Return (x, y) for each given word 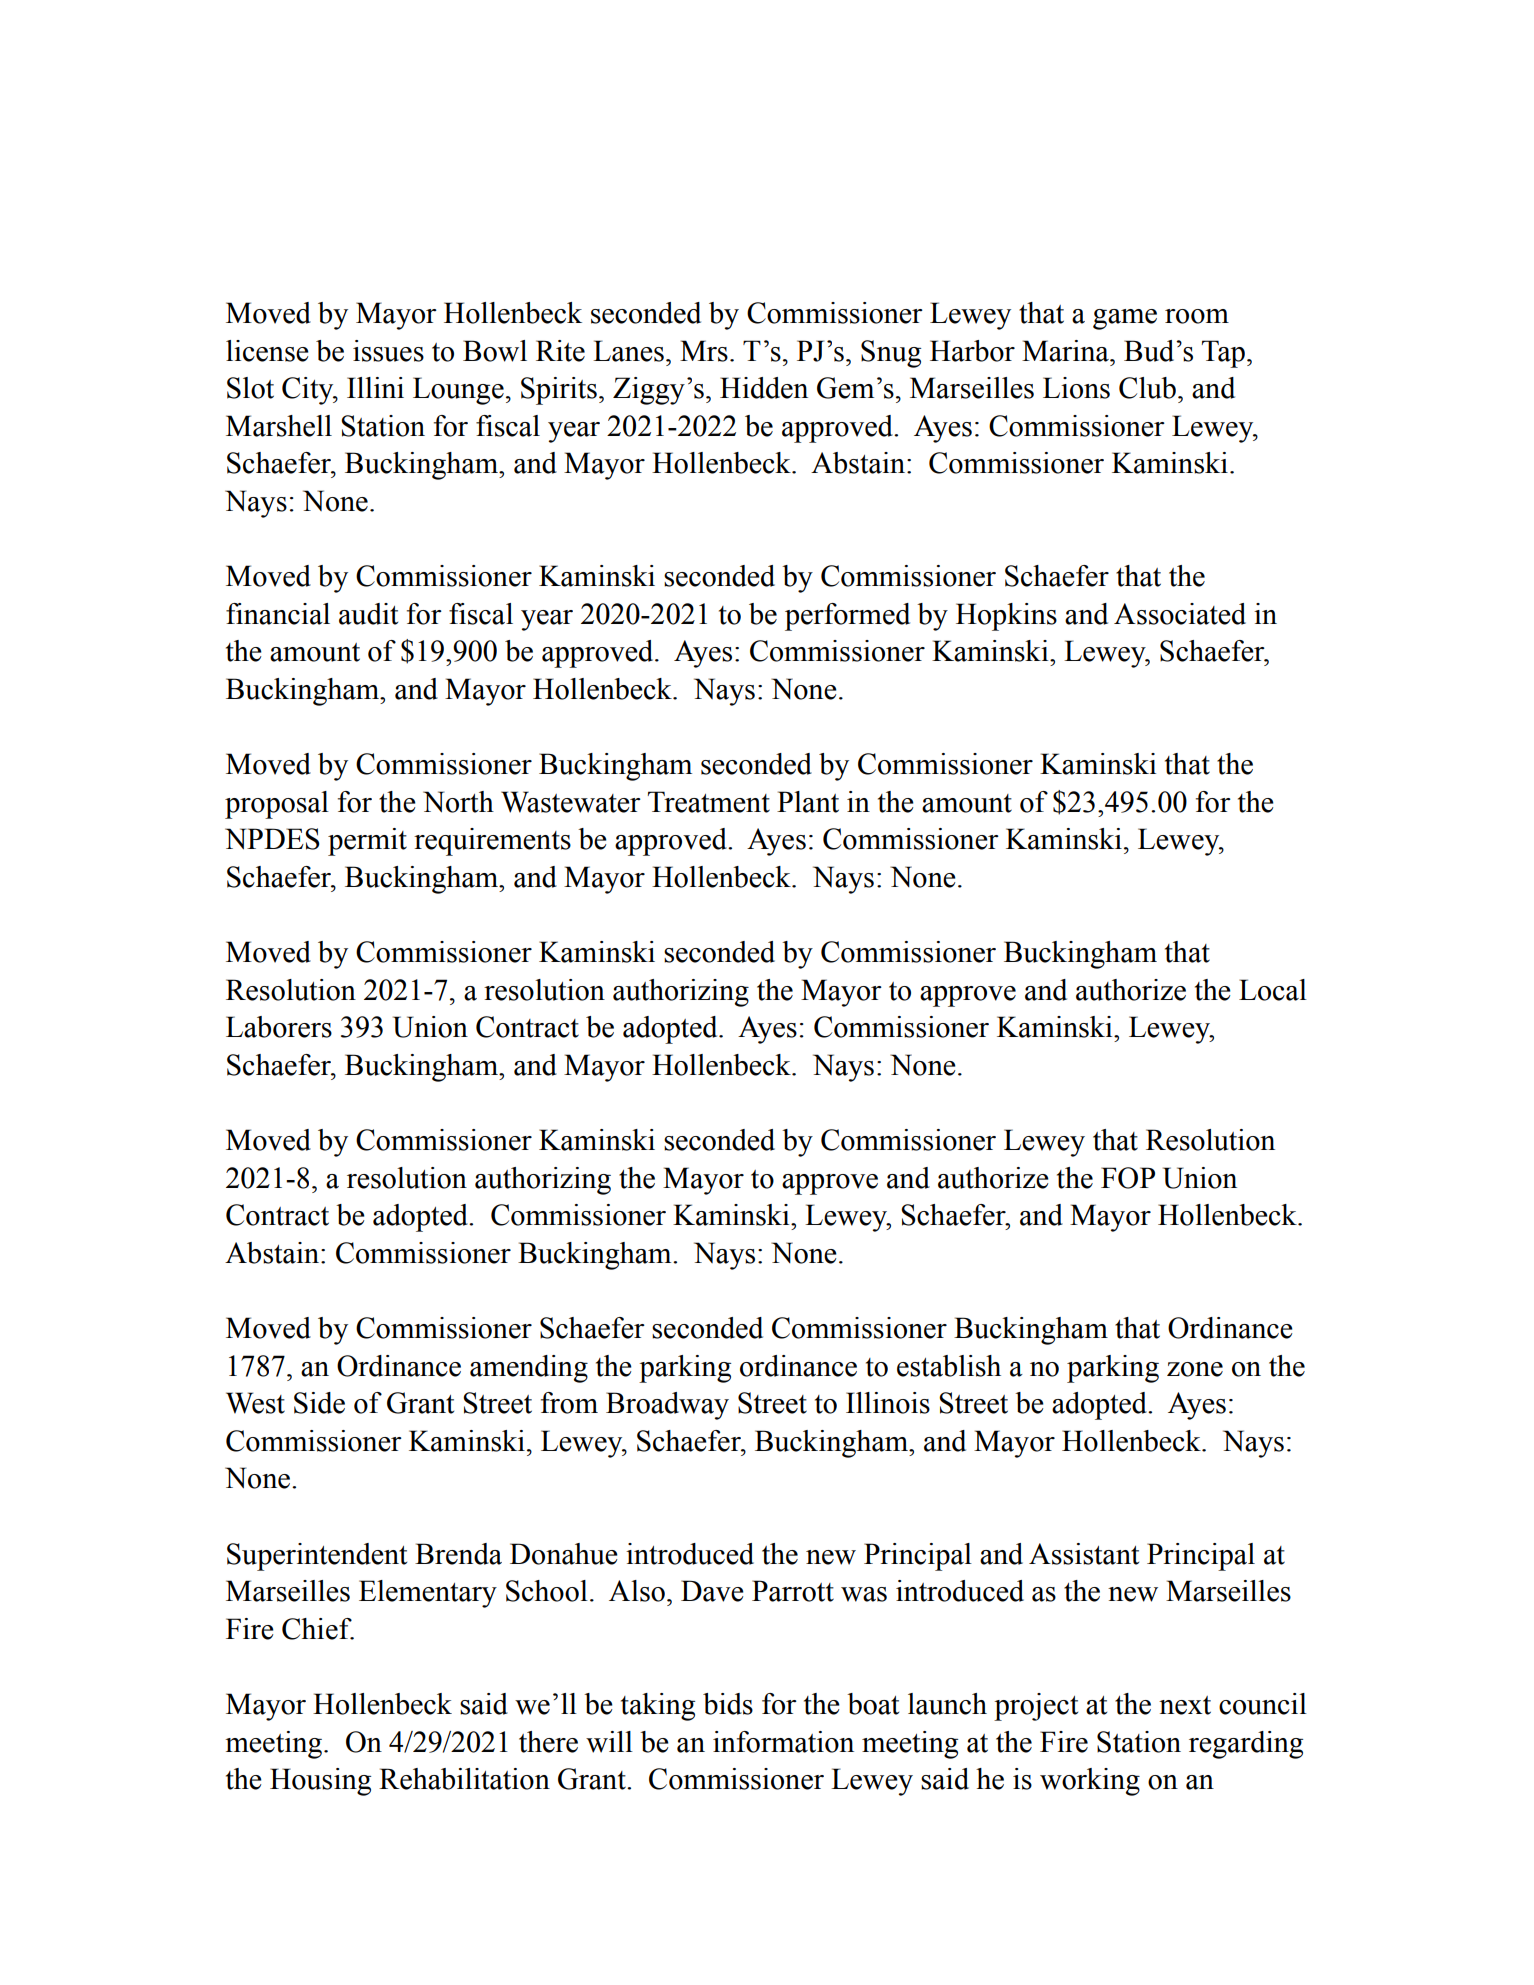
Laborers (279, 1027)
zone (1195, 1369)
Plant (808, 802)
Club (1147, 388)
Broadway (667, 1406)
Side (319, 1403)
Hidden (764, 388)
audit (368, 614)
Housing (320, 1782)
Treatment (709, 802)
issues (388, 351)
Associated (1180, 614)
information (783, 1742)
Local (1273, 990)
